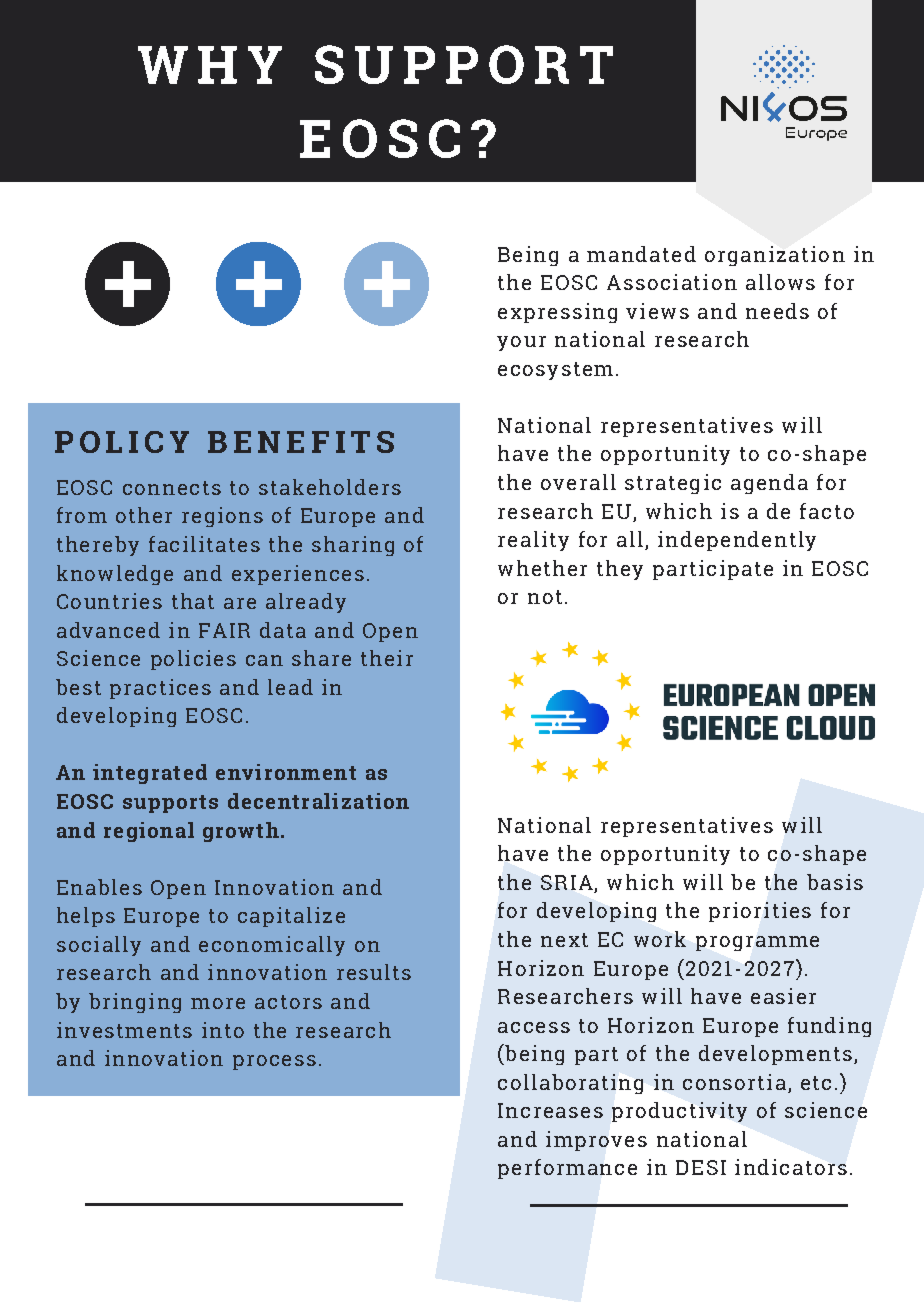 The width and height of the document is (924, 1308). Describe the element at coordinates (274, 1062) in the document. I see `process` at that location.
